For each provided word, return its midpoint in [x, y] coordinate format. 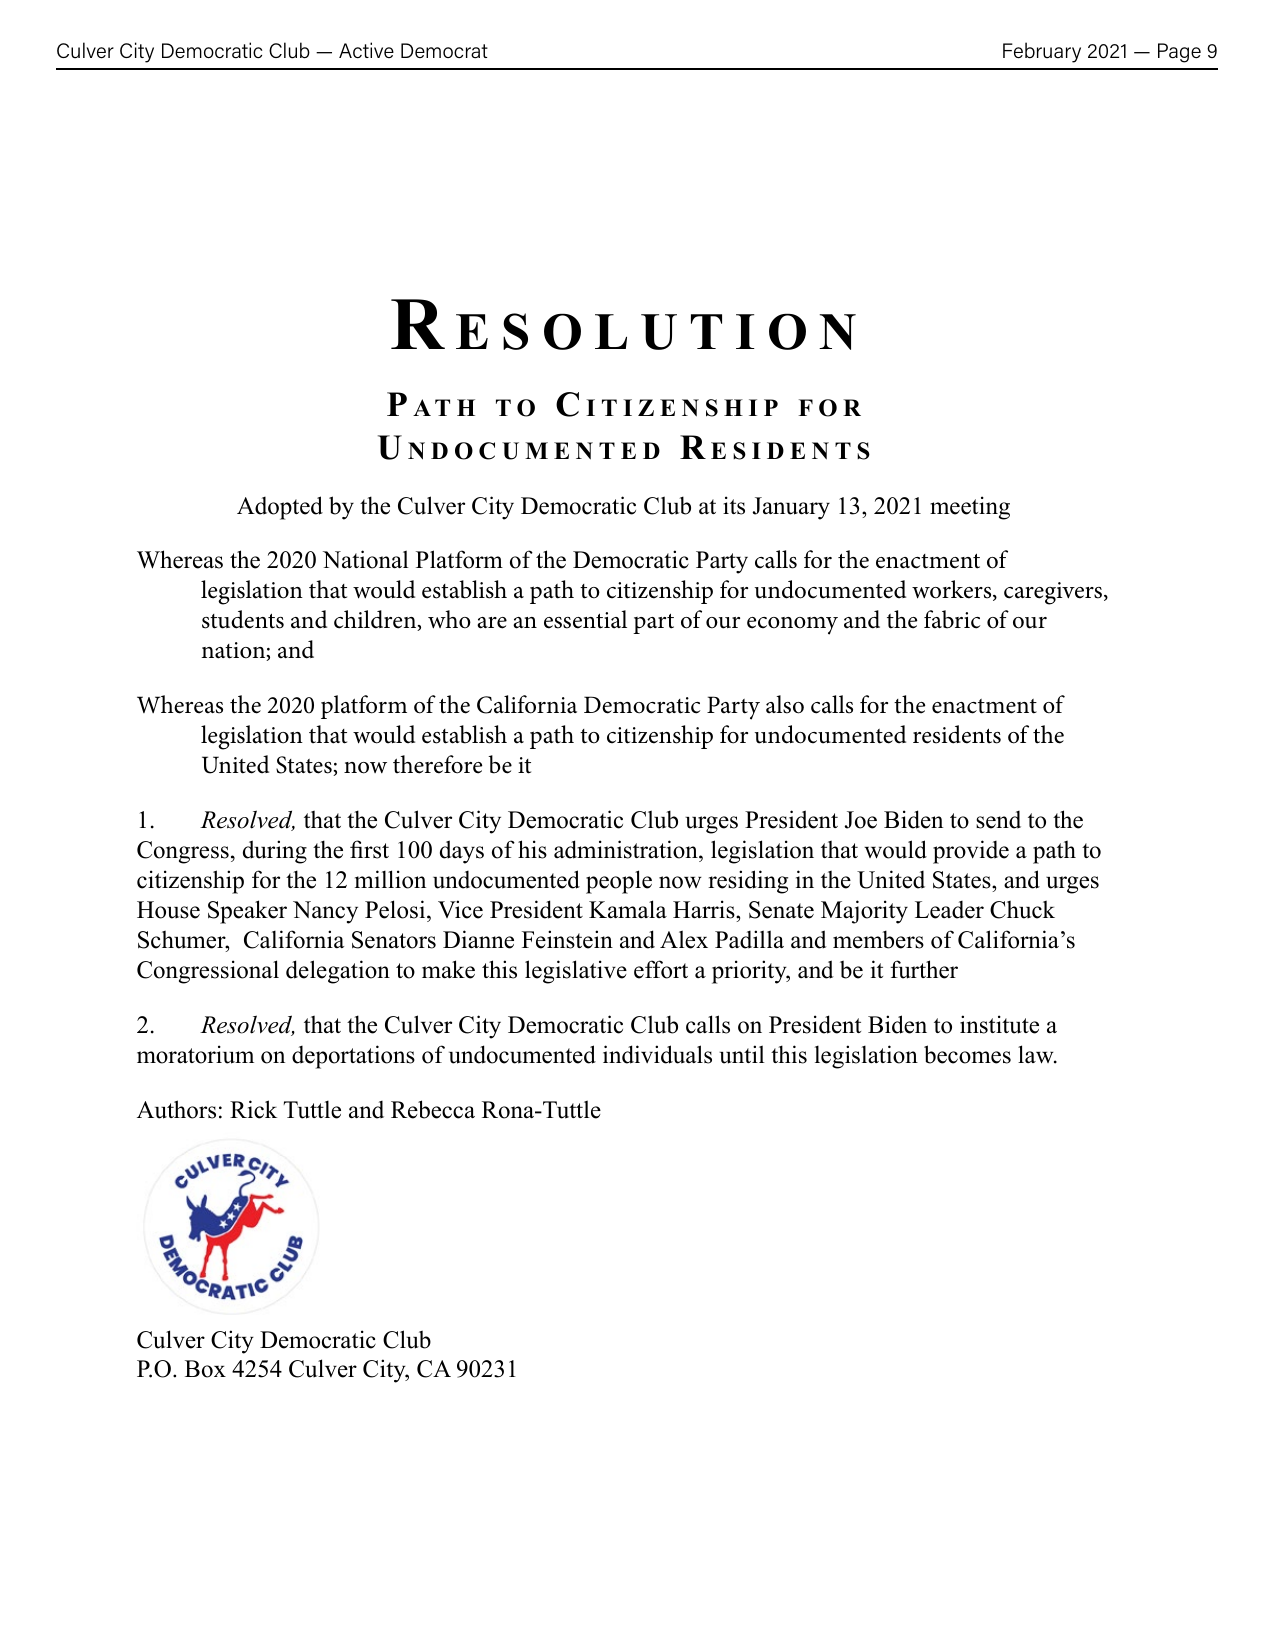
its [734, 505]
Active [366, 50]
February [1042, 52]
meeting [970, 508]
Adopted [280, 508]
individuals [657, 1054]
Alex [684, 939]
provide [971, 852]
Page [1179, 53]
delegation [338, 972]
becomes [967, 1054]
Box [205, 1369]
